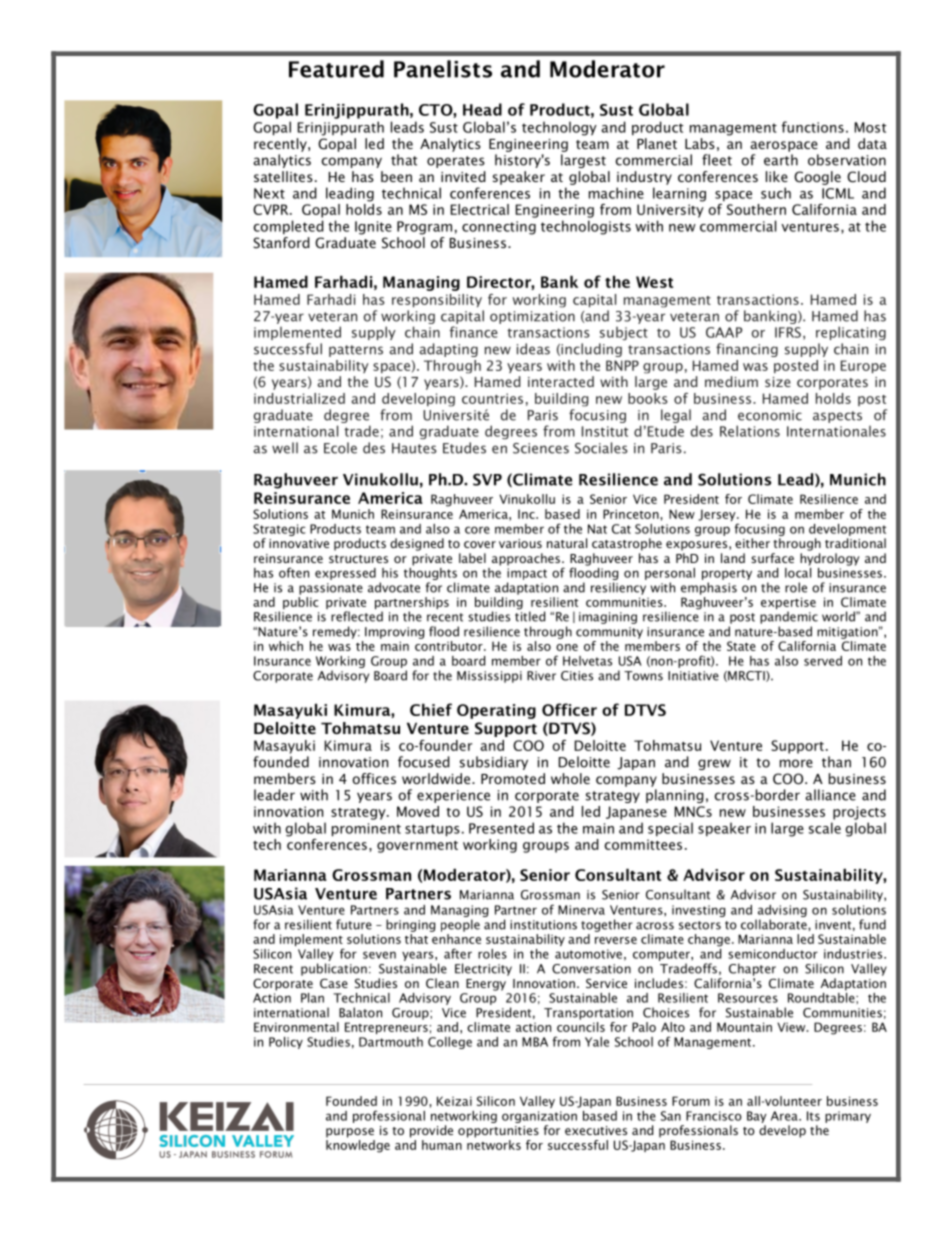 The height and width of the page is (1233, 952). What do you see at coordinates (374, 778) in the page?
I see `offices` at bounding box center [374, 778].
